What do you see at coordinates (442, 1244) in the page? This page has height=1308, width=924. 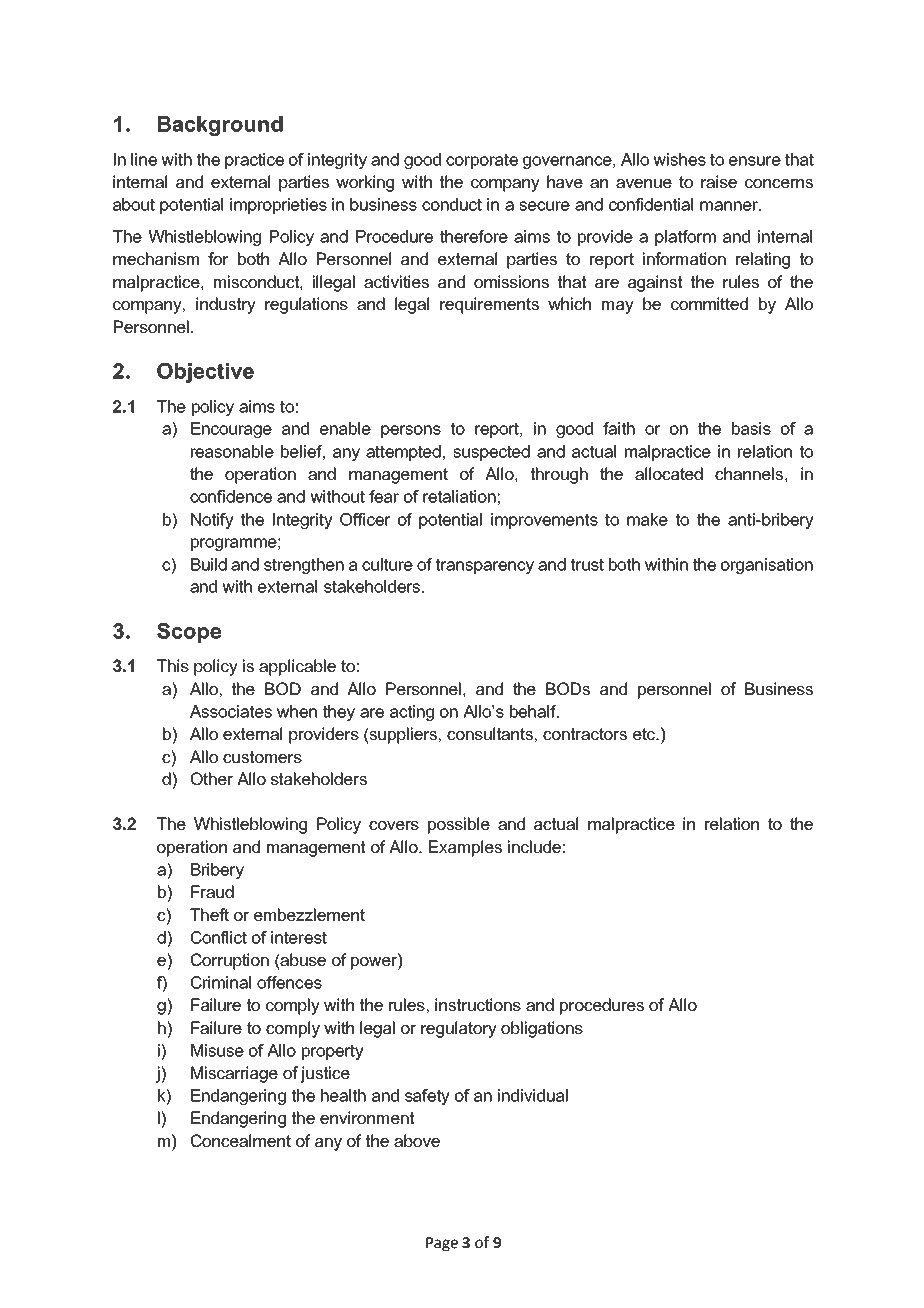 I see `Page` at bounding box center [442, 1244].
